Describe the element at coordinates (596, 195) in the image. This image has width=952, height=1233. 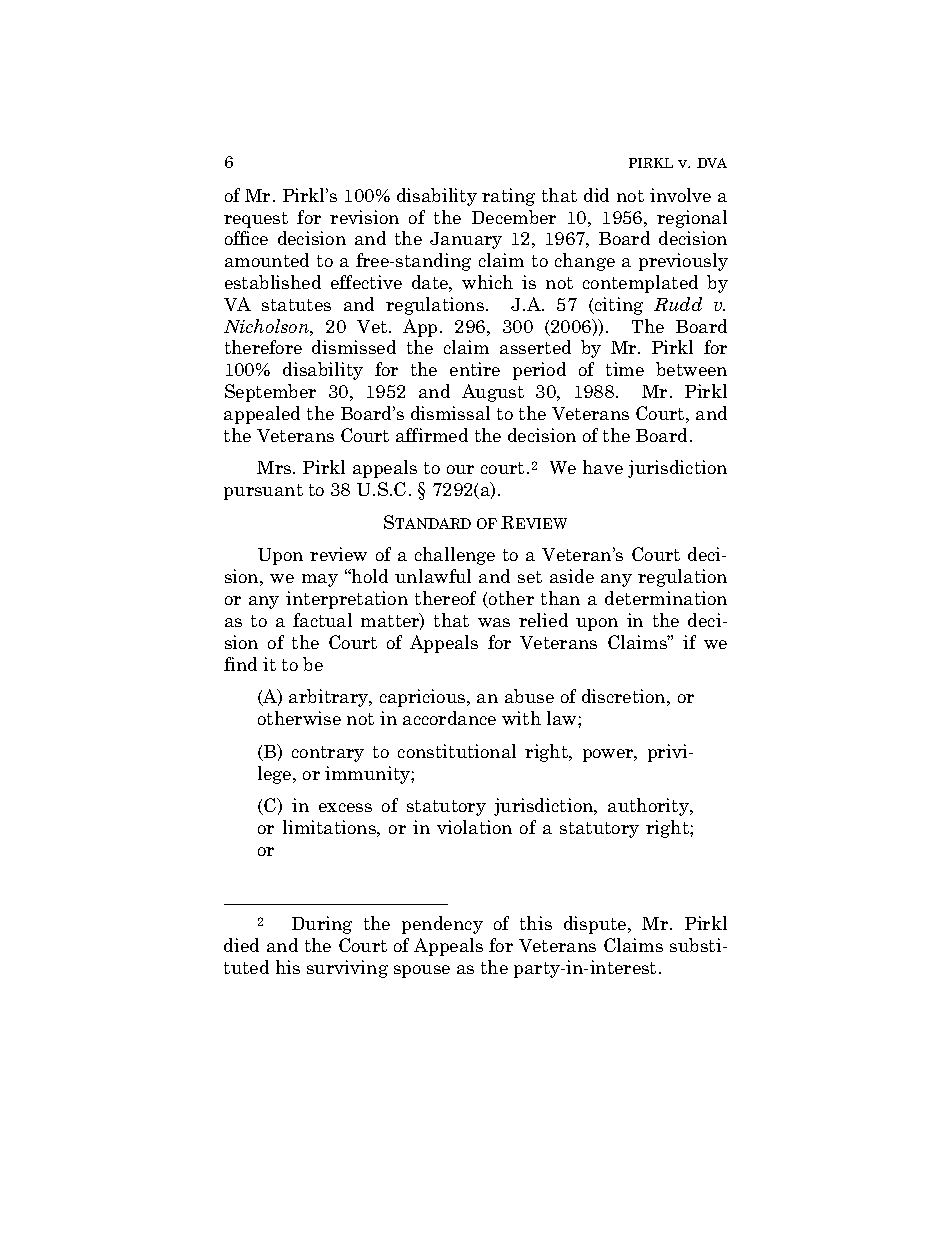
I see `did` at that location.
